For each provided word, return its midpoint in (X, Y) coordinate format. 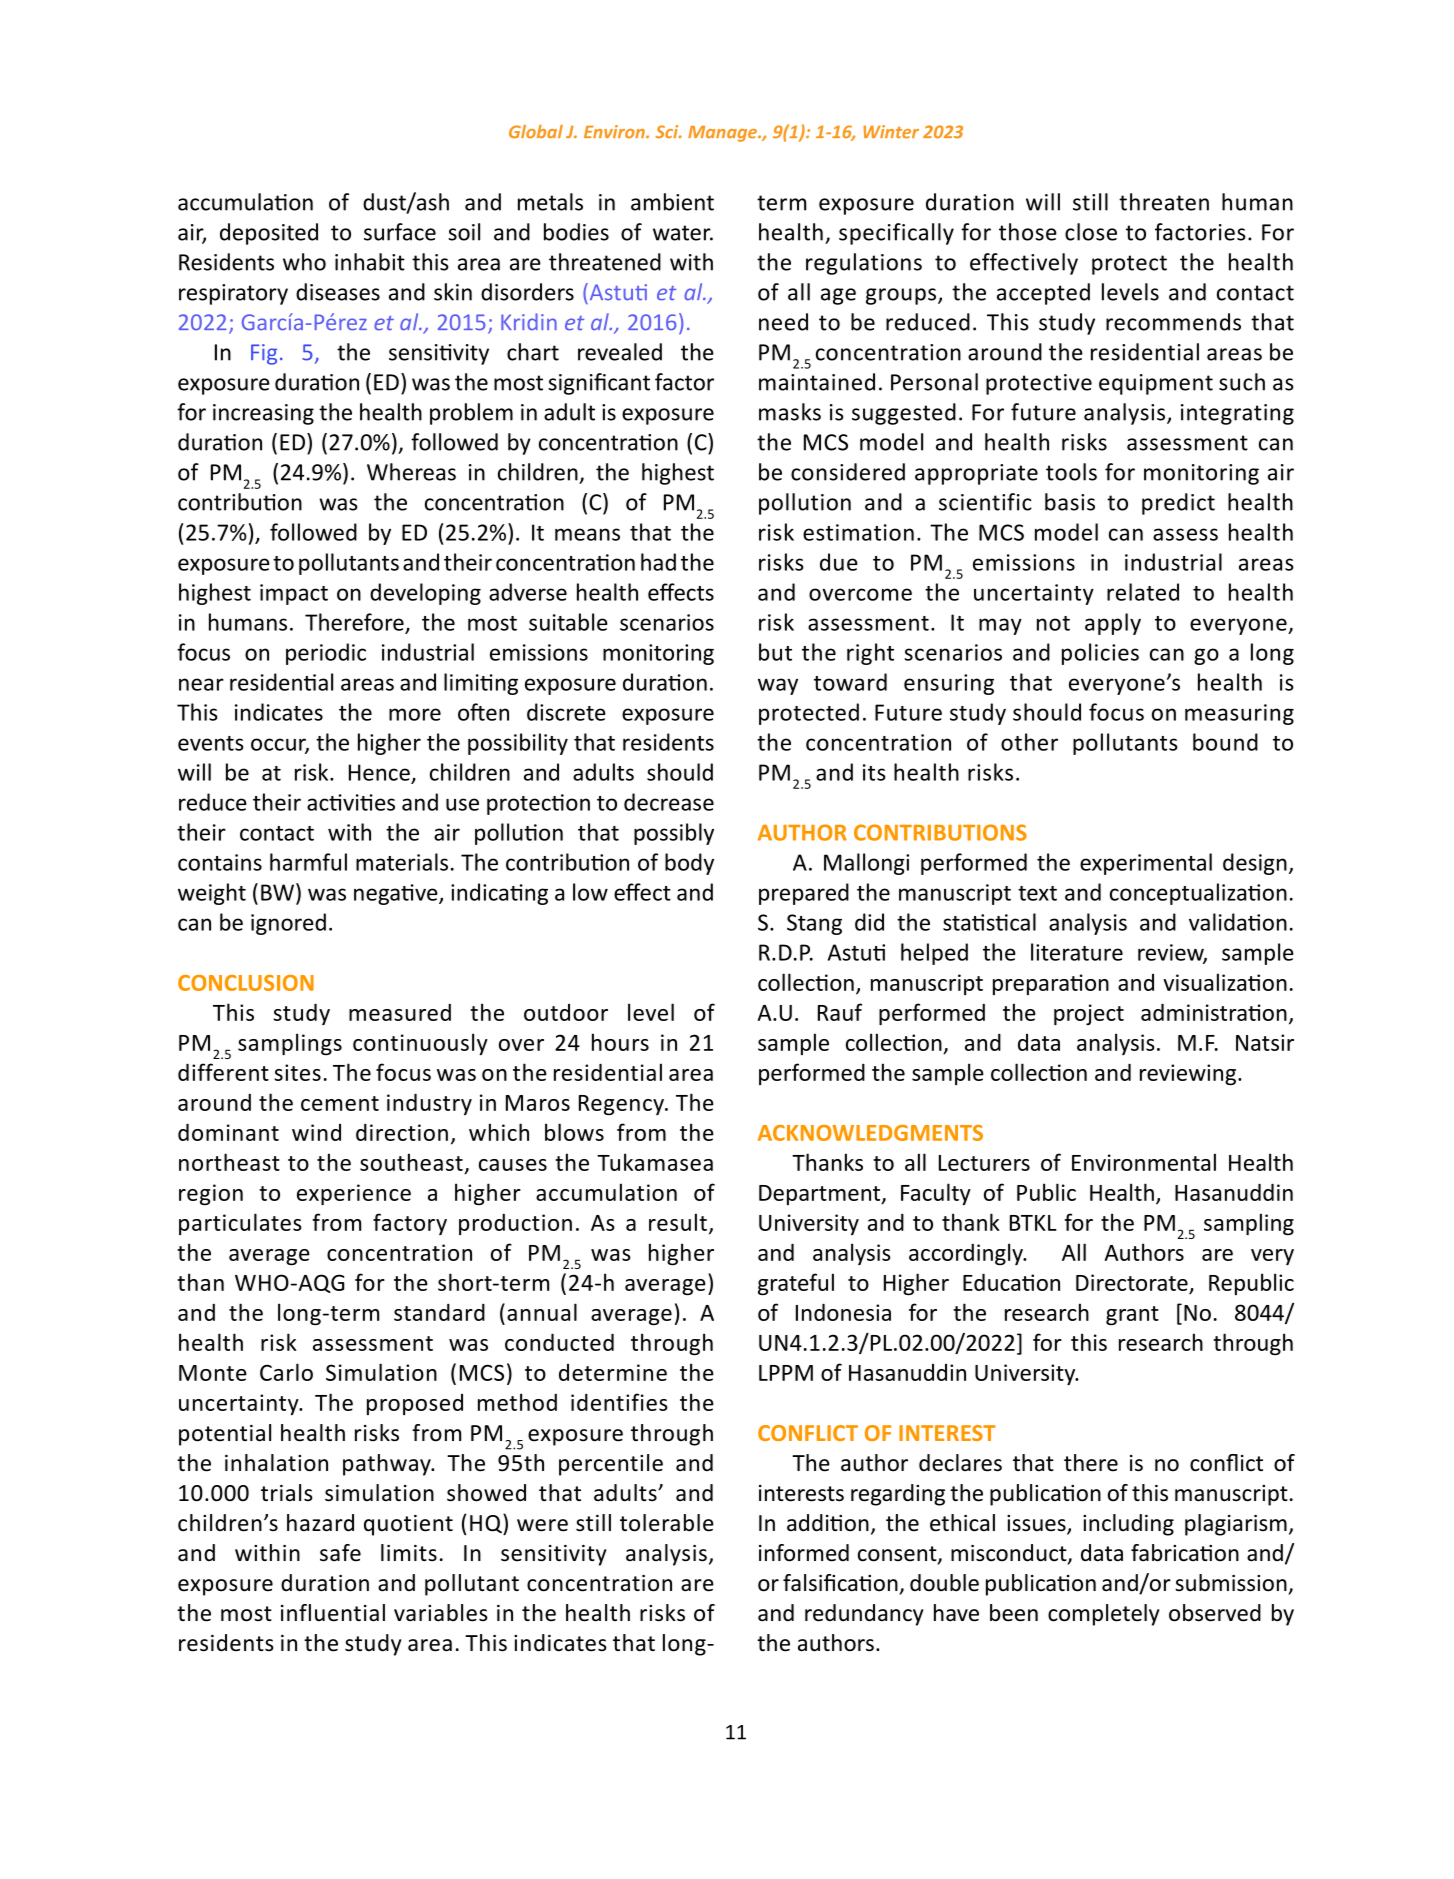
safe (340, 1553)
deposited (269, 234)
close (1091, 232)
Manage (723, 134)
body (689, 864)
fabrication (1185, 1553)
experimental (1146, 864)
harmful (308, 862)
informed (804, 1553)
